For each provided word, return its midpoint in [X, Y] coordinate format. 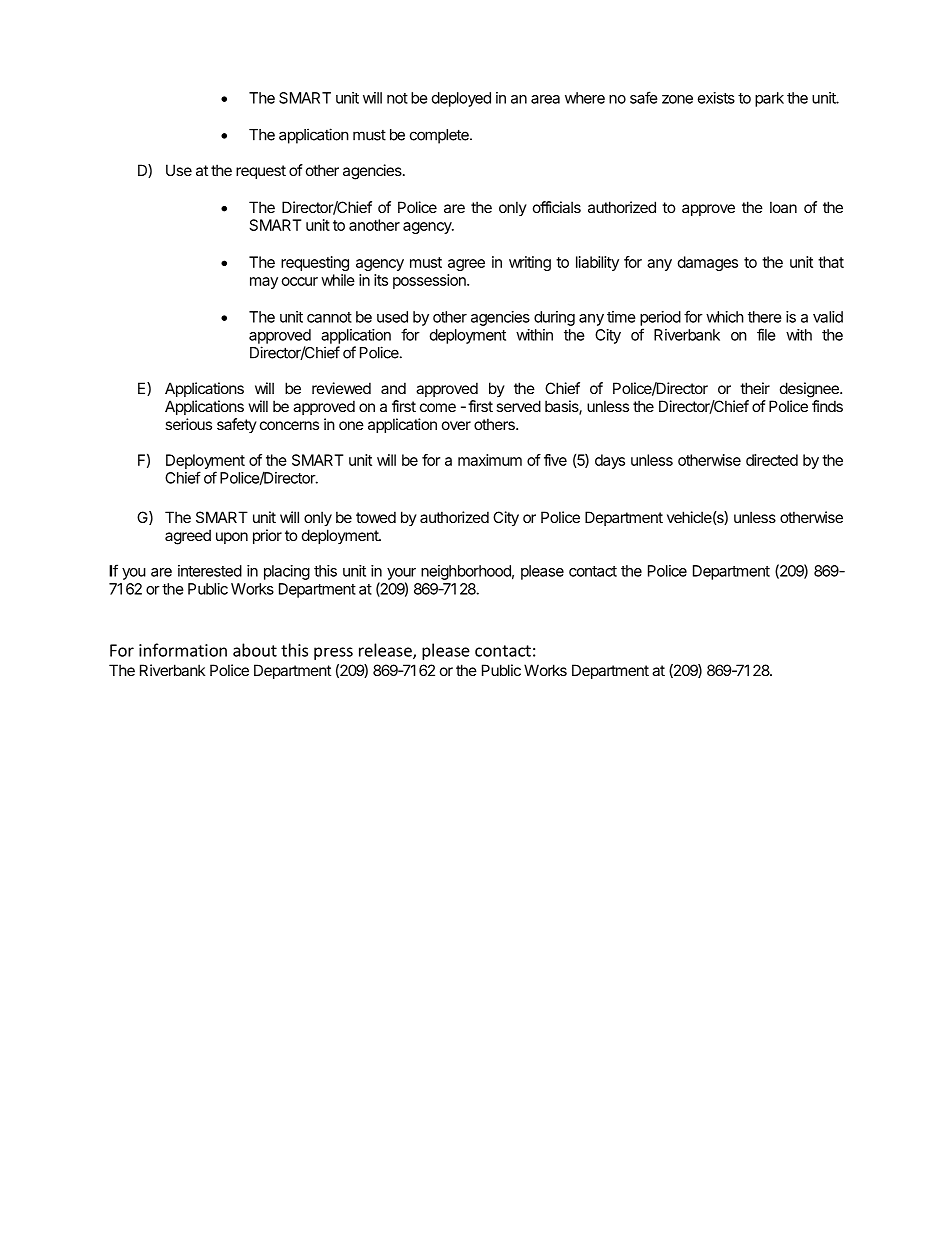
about [255, 650]
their [755, 388]
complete [440, 136]
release [386, 651]
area [545, 99]
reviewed [341, 388]
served [518, 406]
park [769, 99]
